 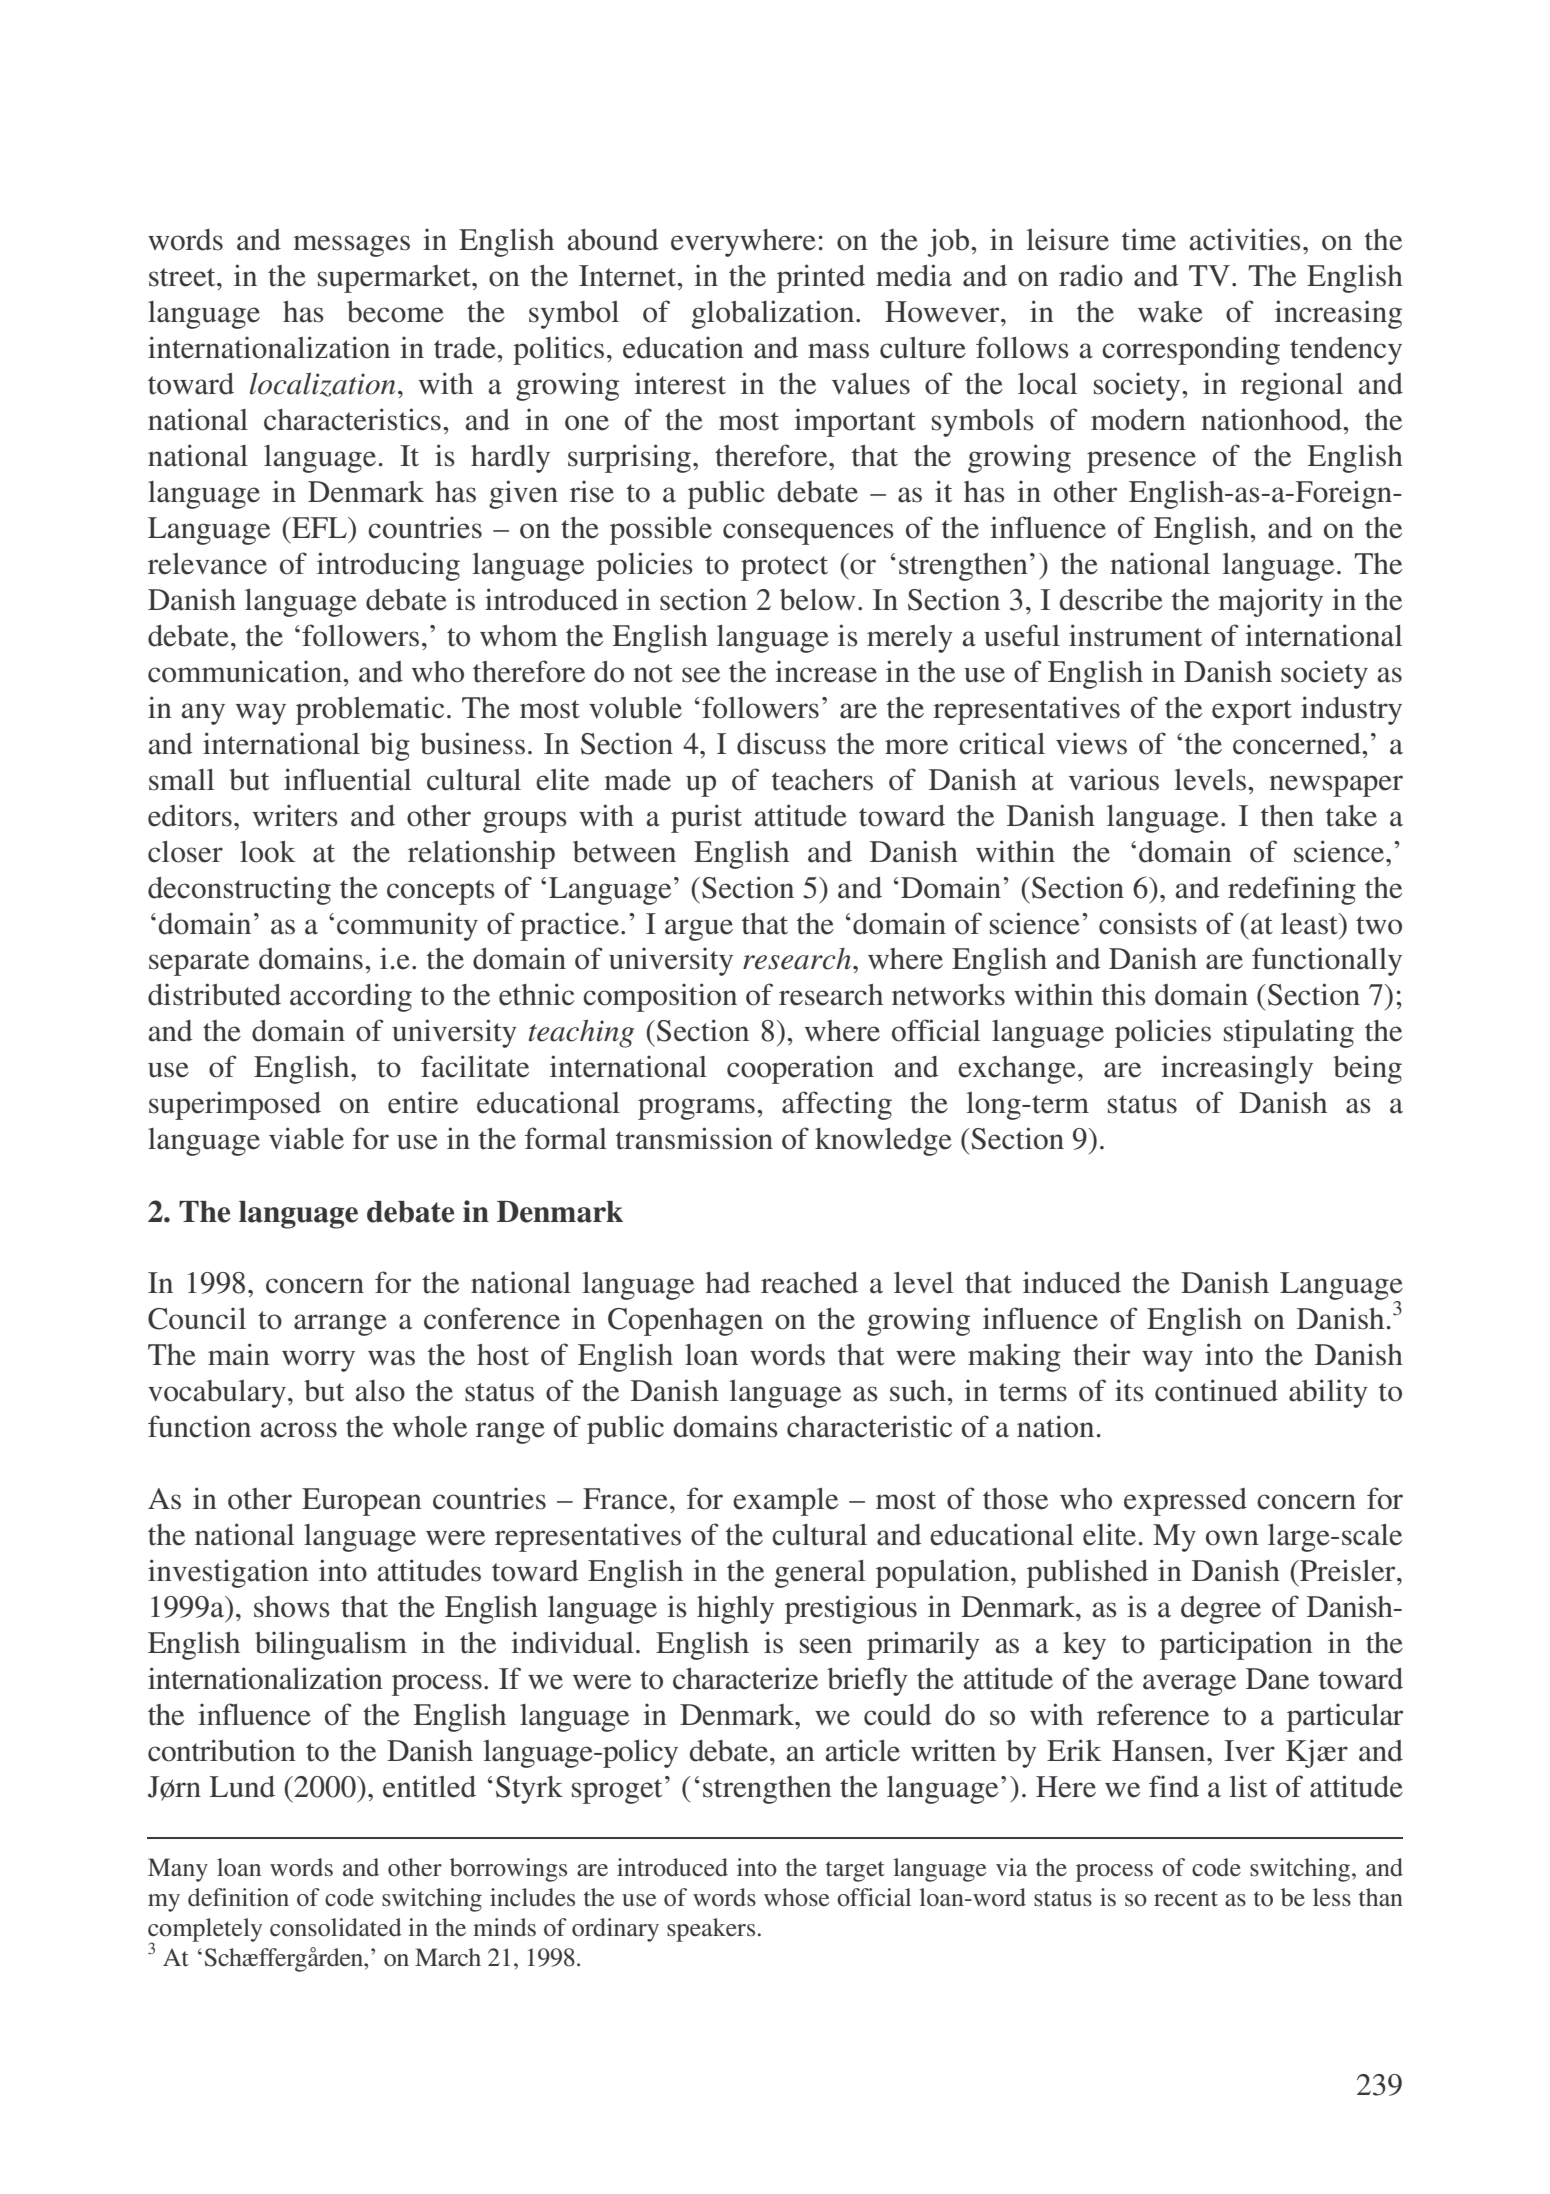 What do you see at coordinates (351, 246) in the document?
I see `messages` at bounding box center [351, 246].
